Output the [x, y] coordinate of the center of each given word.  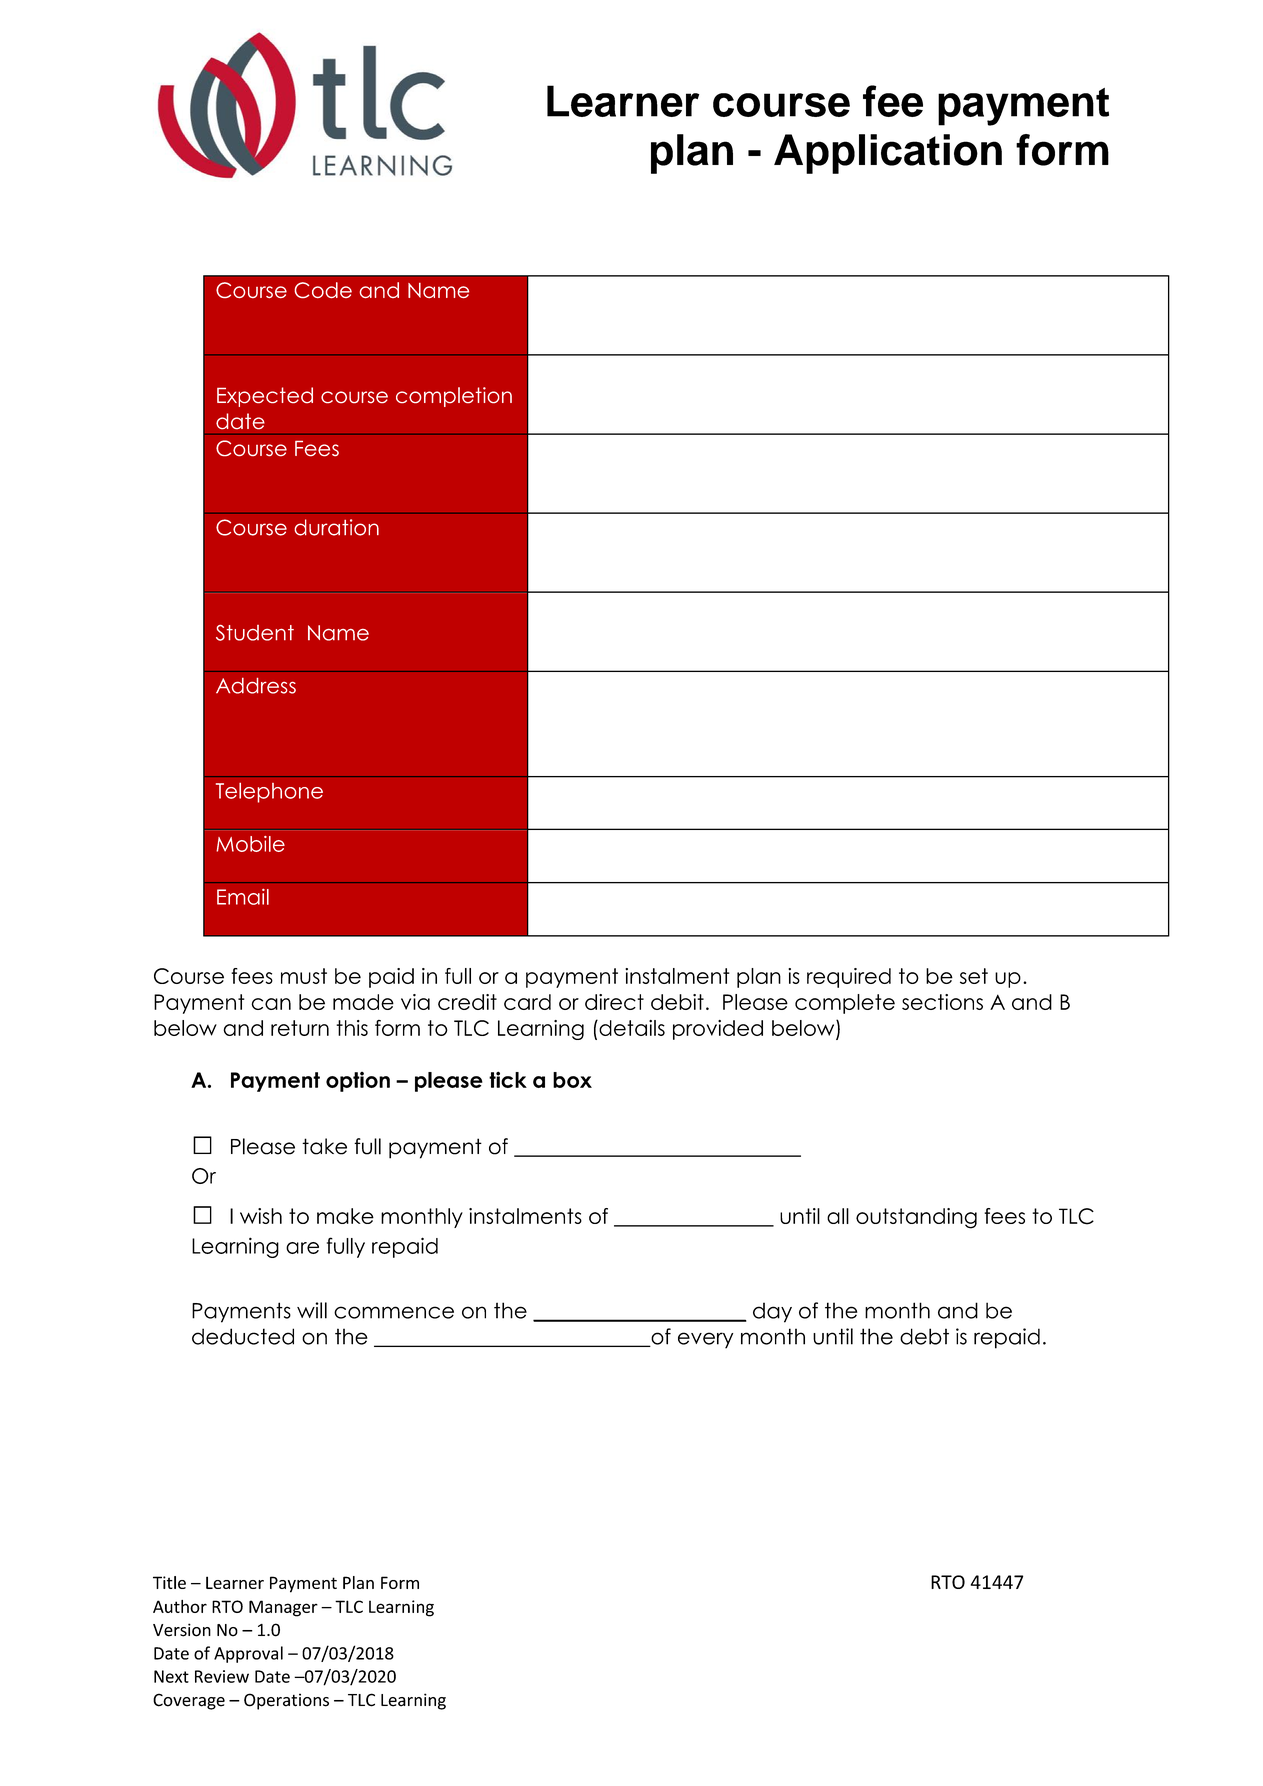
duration [336, 527]
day [772, 1312]
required [849, 978]
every [705, 1340]
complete [845, 1004]
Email [243, 897]
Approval [248, 1654]
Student [255, 633]
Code [323, 290]
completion [454, 397]
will [312, 1310]
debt [924, 1336]
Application [888, 154]
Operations [286, 1701]
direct [614, 1002]
